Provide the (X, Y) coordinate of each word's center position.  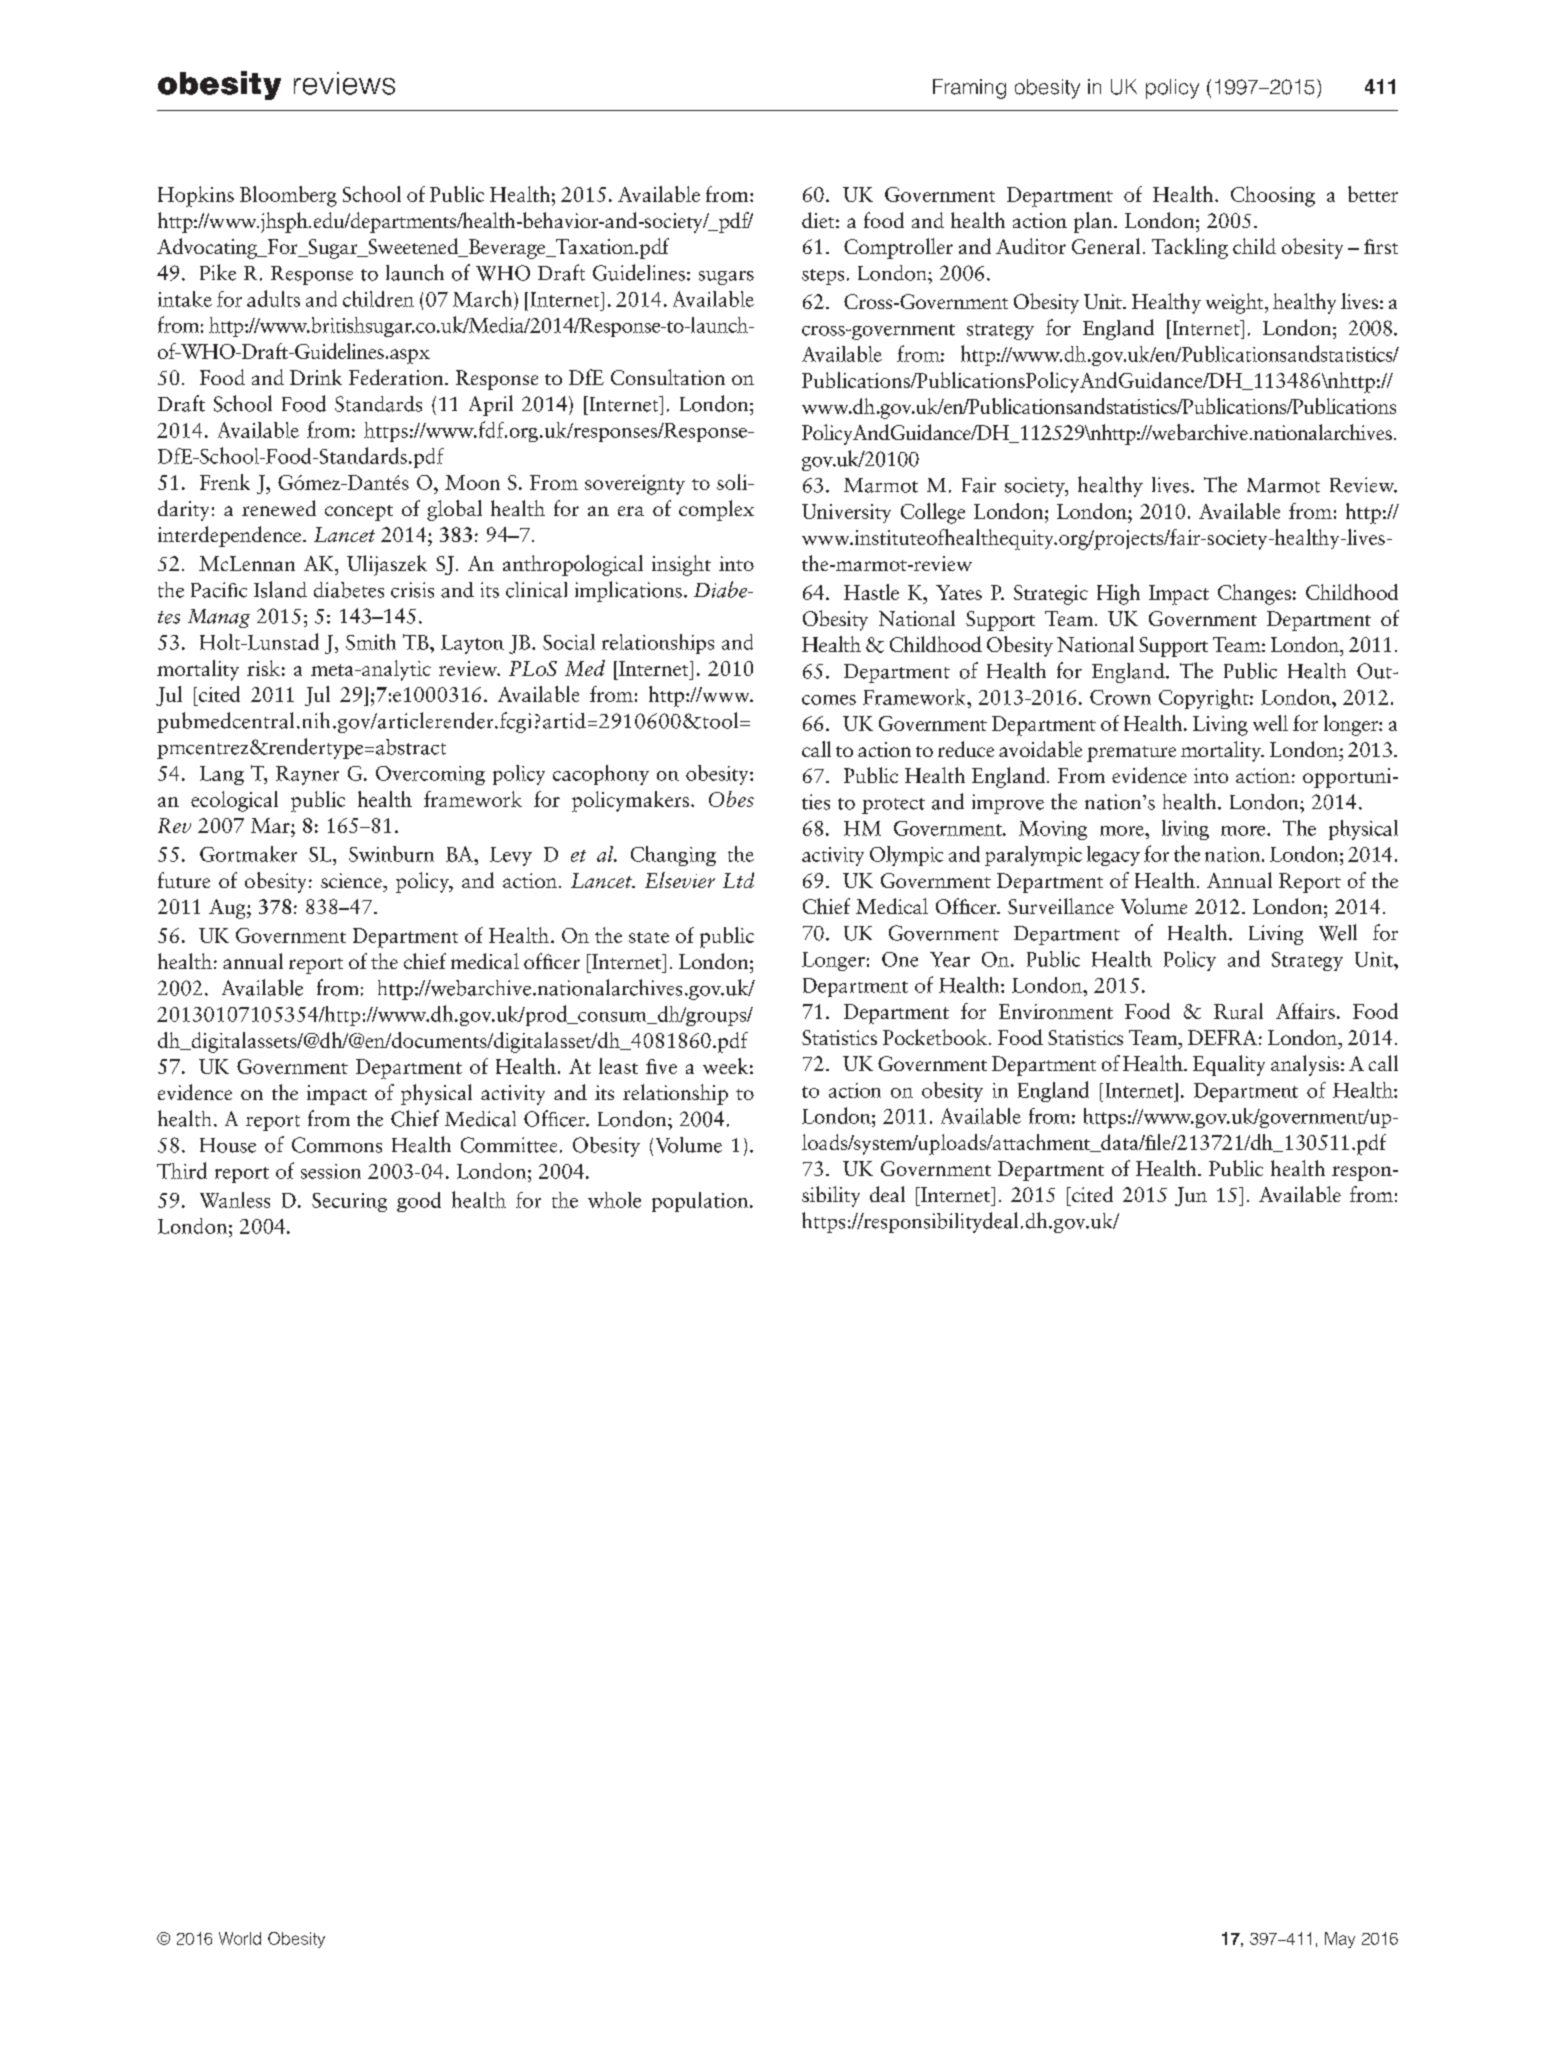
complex (716, 510)
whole (614, 1200)
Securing (349, 1202)
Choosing (1273, 196)
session (331, 1171)
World (240, 1938)
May (1340, 1940)
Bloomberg (288, 196)
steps (823, 277)
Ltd (738, 880)
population (701, 1202)
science (352, 880)
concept (359, 513)
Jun (1191, 1196)
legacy (1113, 856)
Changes (1254, 594)
